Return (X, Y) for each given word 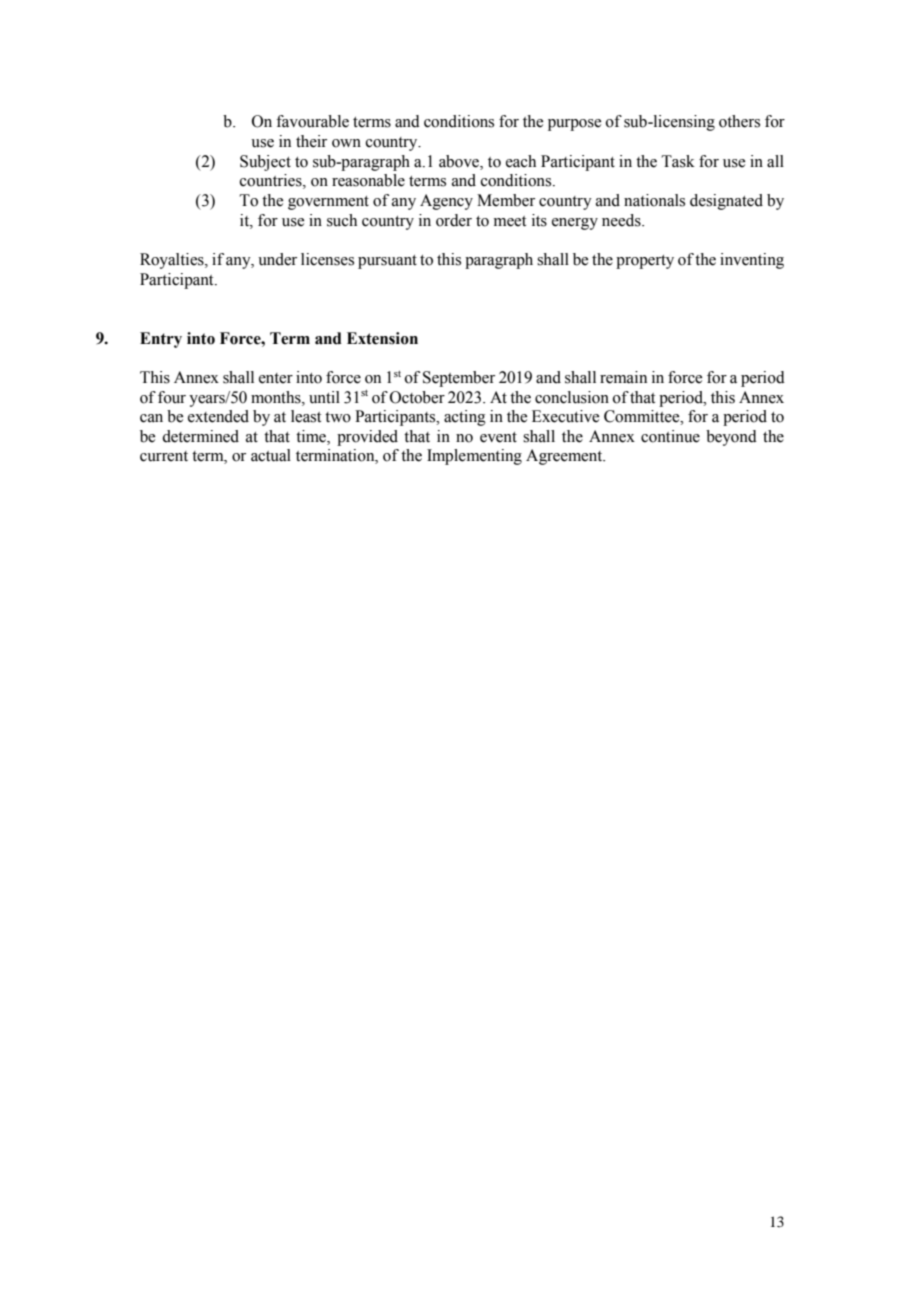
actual (271, 455)
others (739, 121)
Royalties (173, 261)
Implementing (474, 457)
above (460, 161)
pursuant (387, 262)
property (645, 262)
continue (670, 436)
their (311, 141)
